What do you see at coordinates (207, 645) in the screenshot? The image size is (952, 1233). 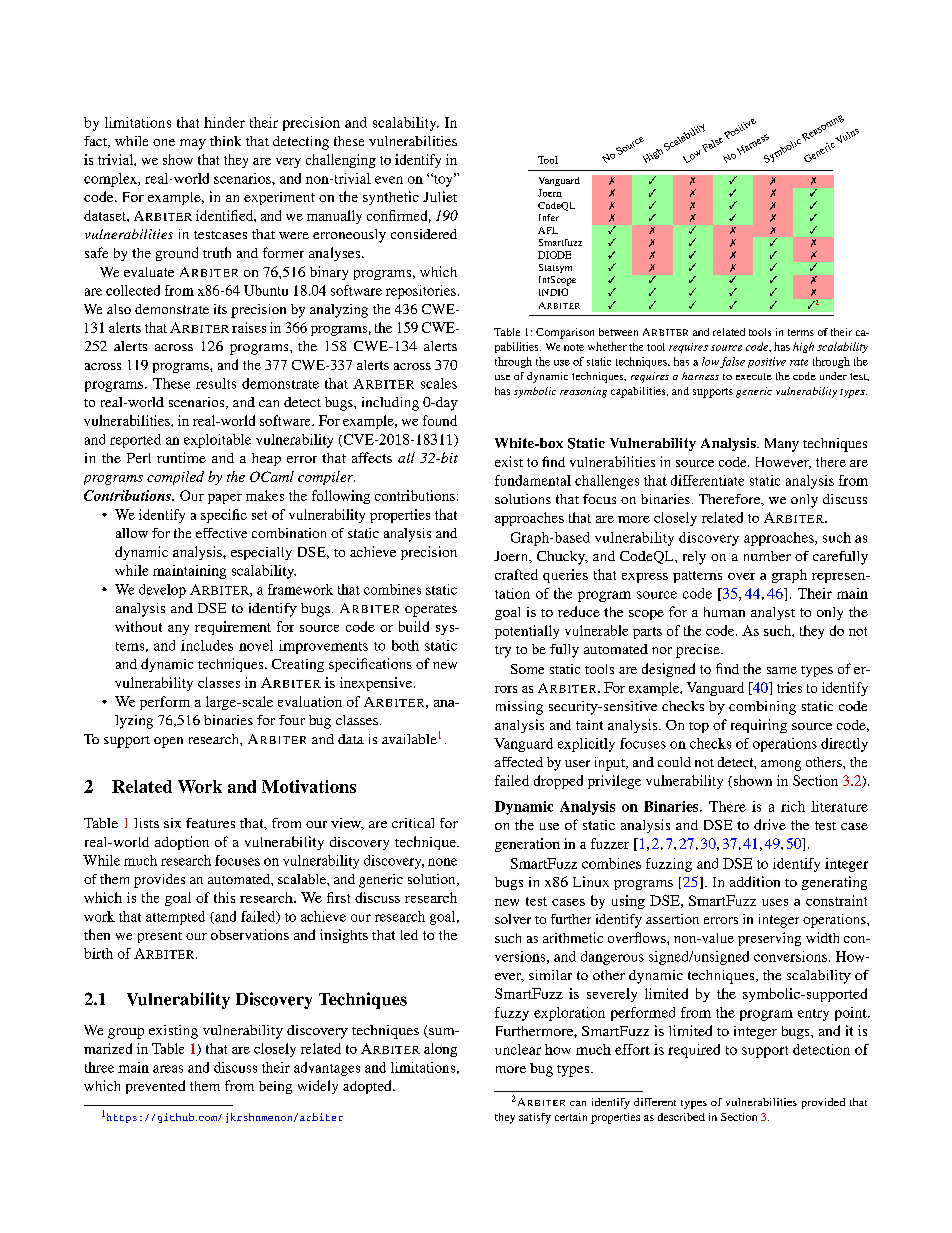 I see `includes` at bounding box center [207, 645].
